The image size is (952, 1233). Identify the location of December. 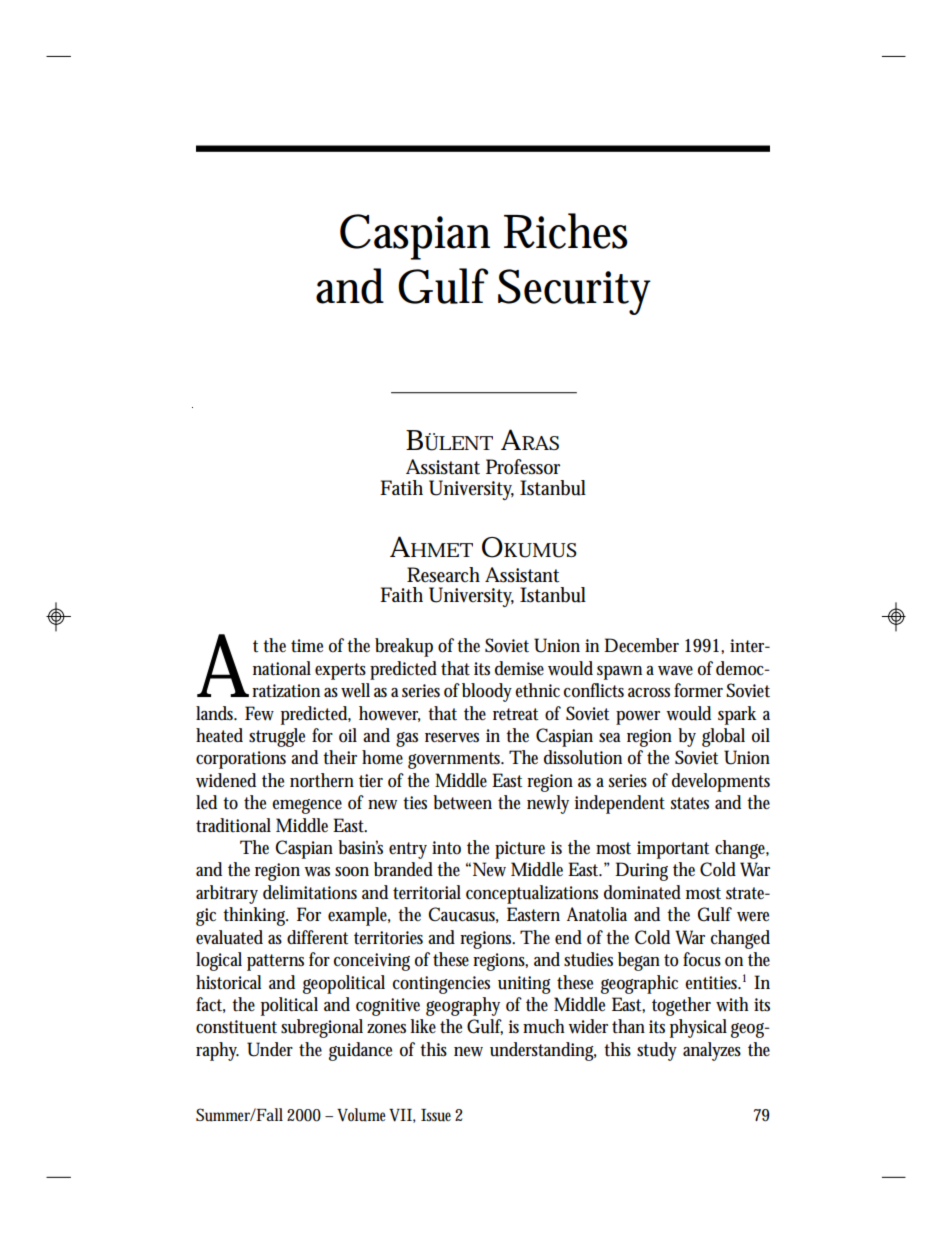
(641, 645).
